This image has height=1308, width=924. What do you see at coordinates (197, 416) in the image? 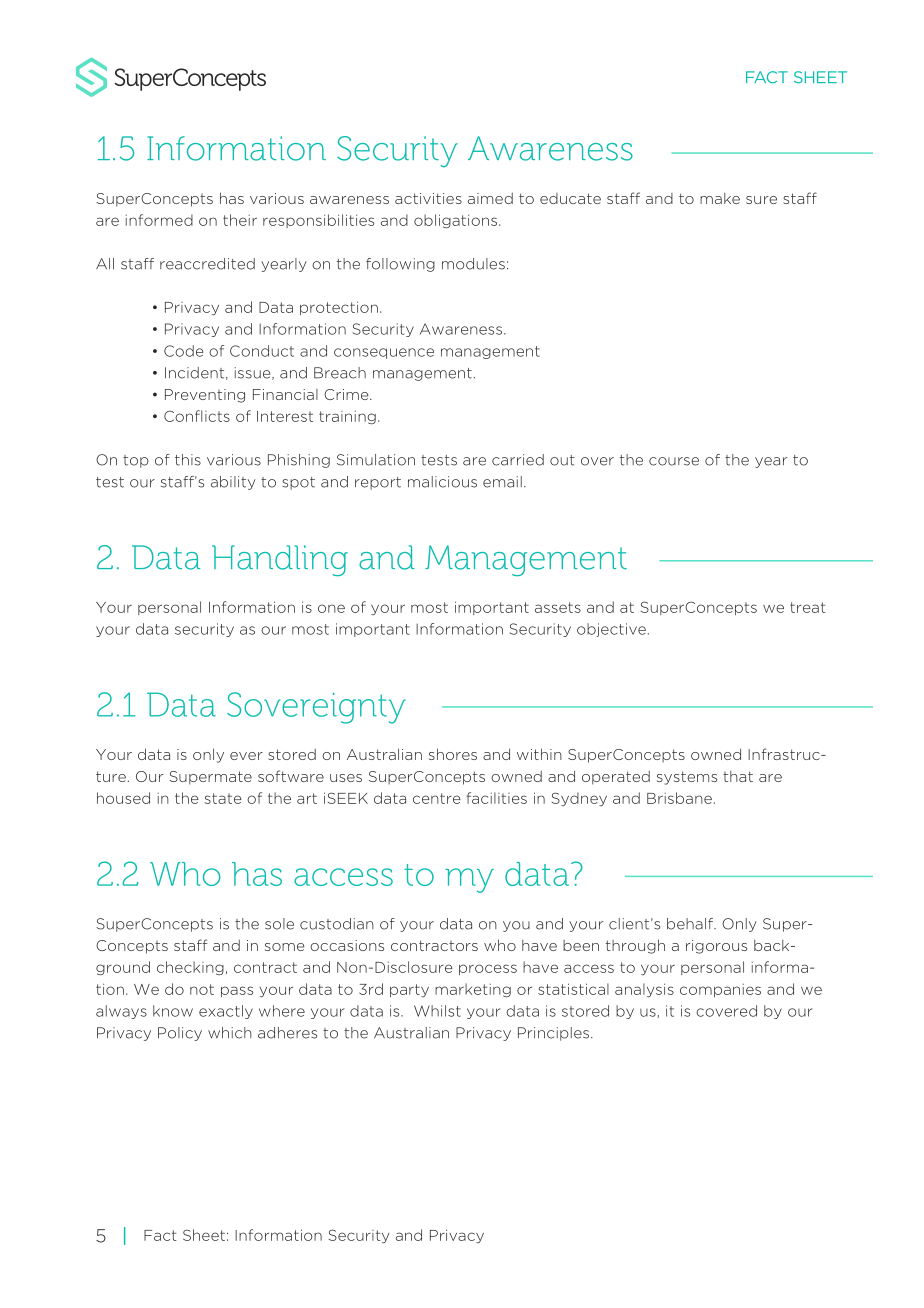
I see `Conflicts` at bounding box center [197, 416].
